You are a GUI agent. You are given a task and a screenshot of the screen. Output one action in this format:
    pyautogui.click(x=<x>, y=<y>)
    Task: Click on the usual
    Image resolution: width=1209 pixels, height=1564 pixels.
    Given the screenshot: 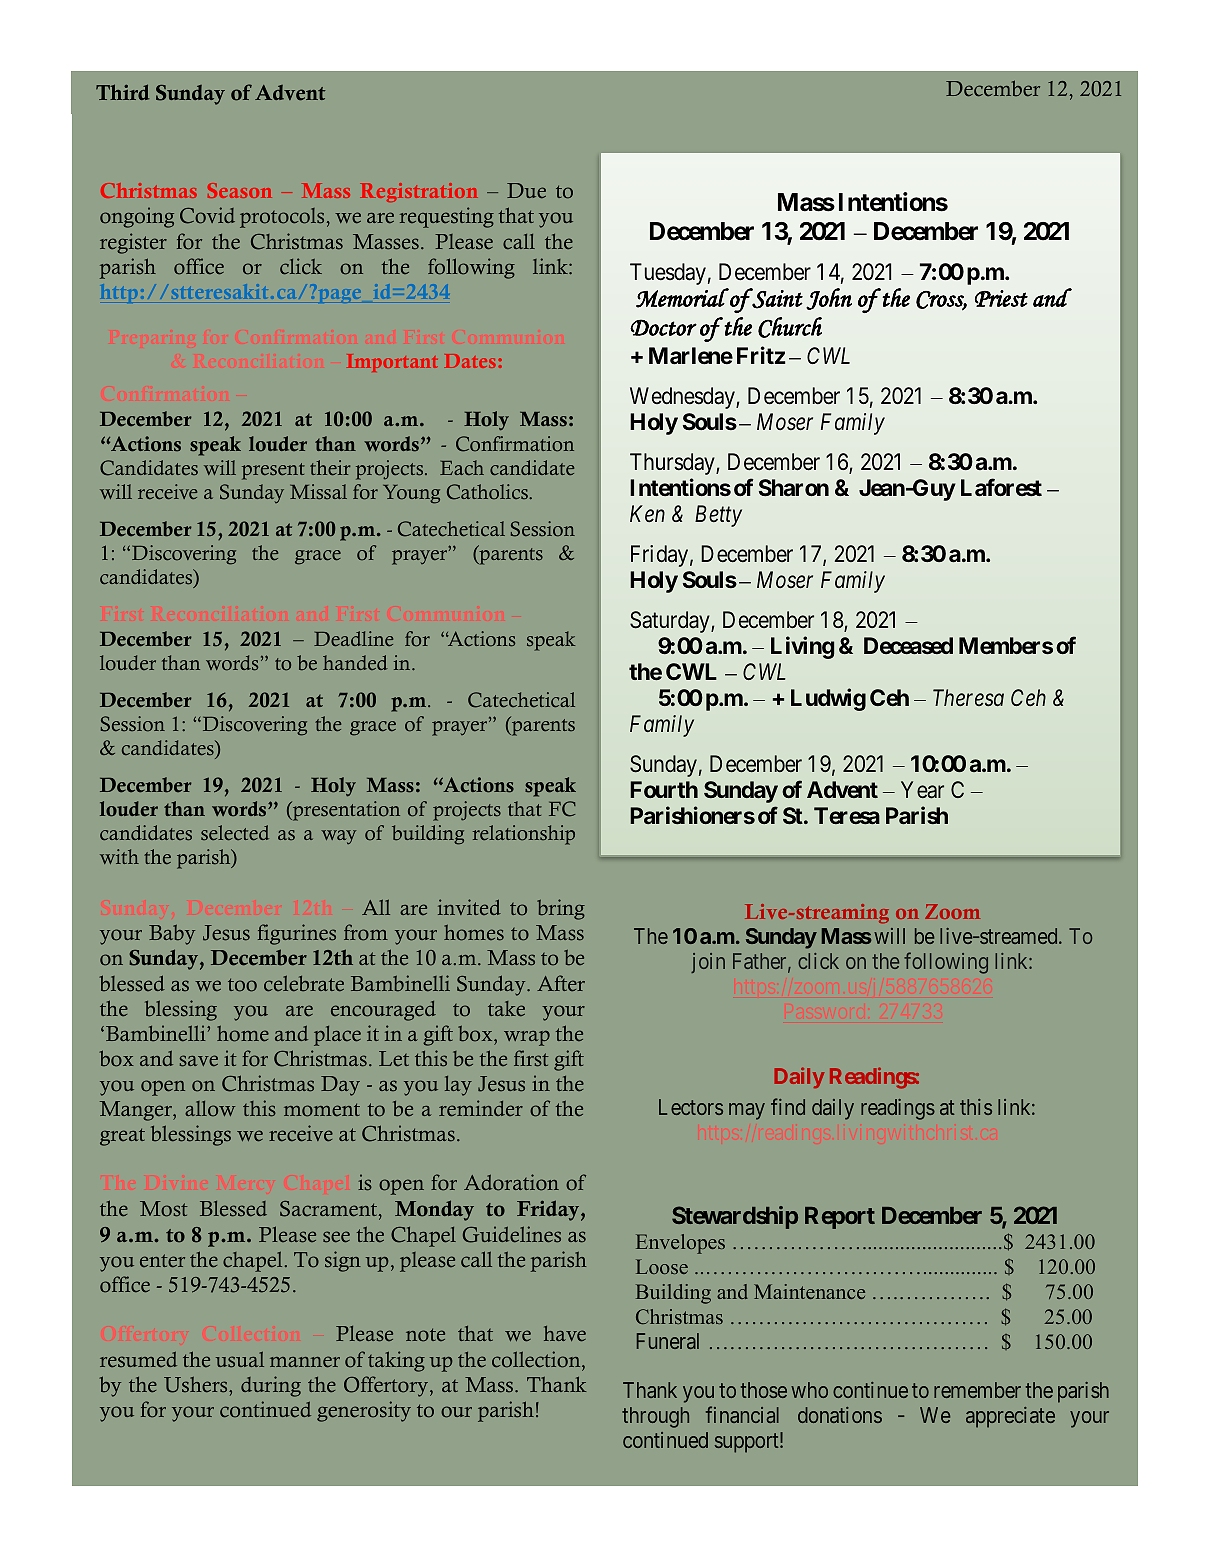 What is the action you would take?
    pyautogui.click(x=240, y=1359)
